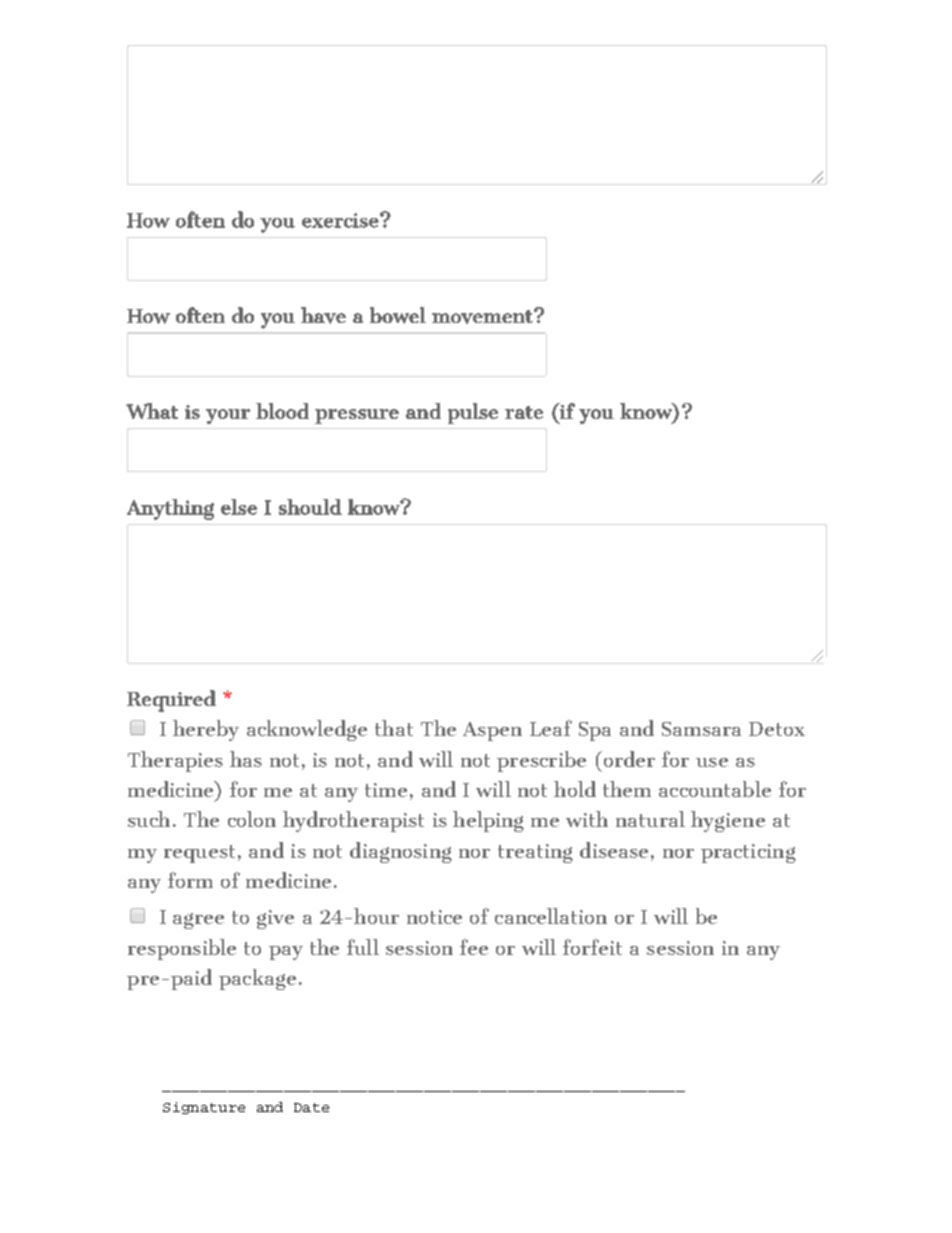 The width and height of the screenshot is (952, 1233). I want to click on bowel, so click(398, 315).
